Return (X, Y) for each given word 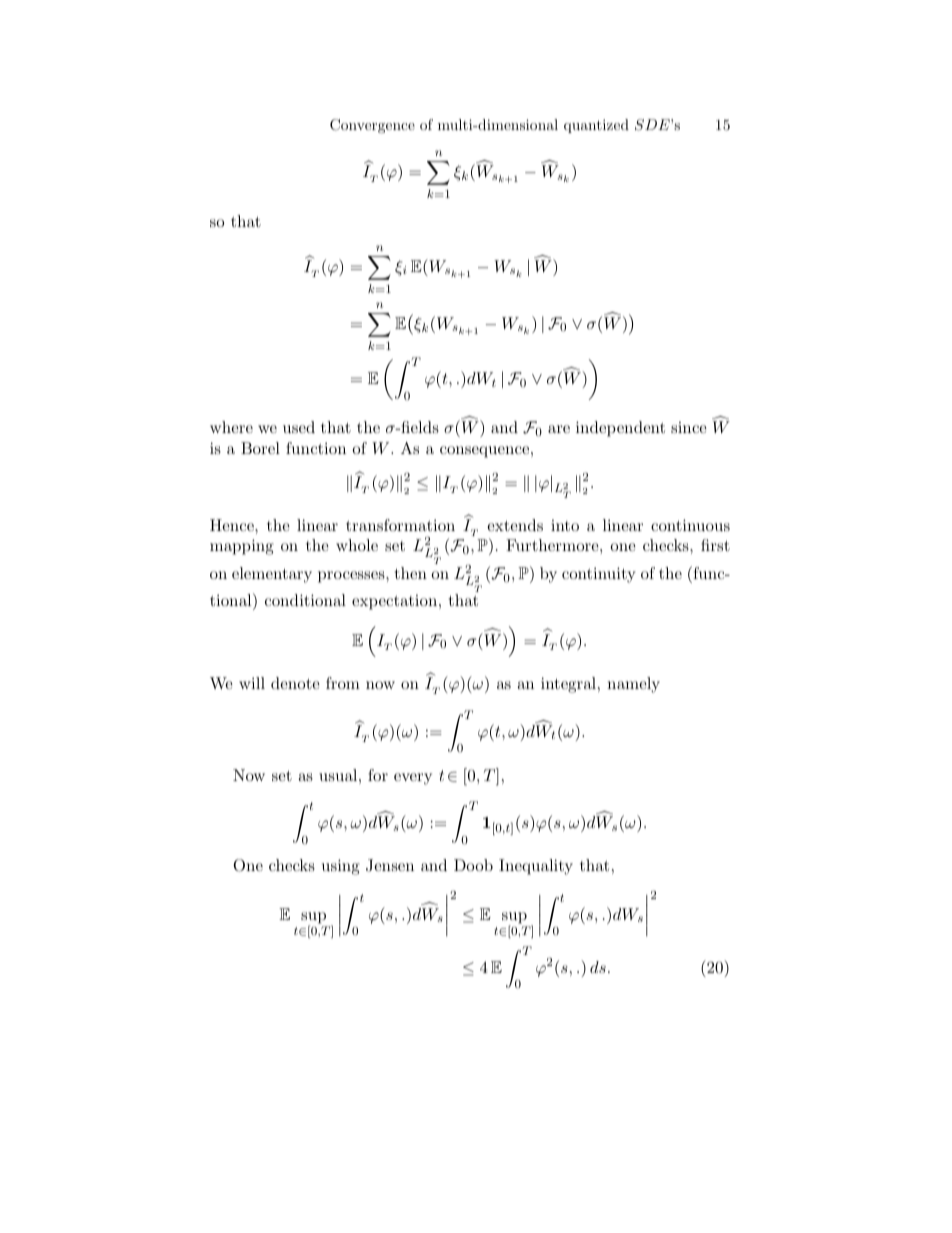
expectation (396, 602)
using (341, 867)
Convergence (372, 126)
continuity (599, 575)
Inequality (536, 867)
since (689, 427)
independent (620, 429)
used (299, 427)
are (559, 429)
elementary (272, 575)
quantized (596, 126)
